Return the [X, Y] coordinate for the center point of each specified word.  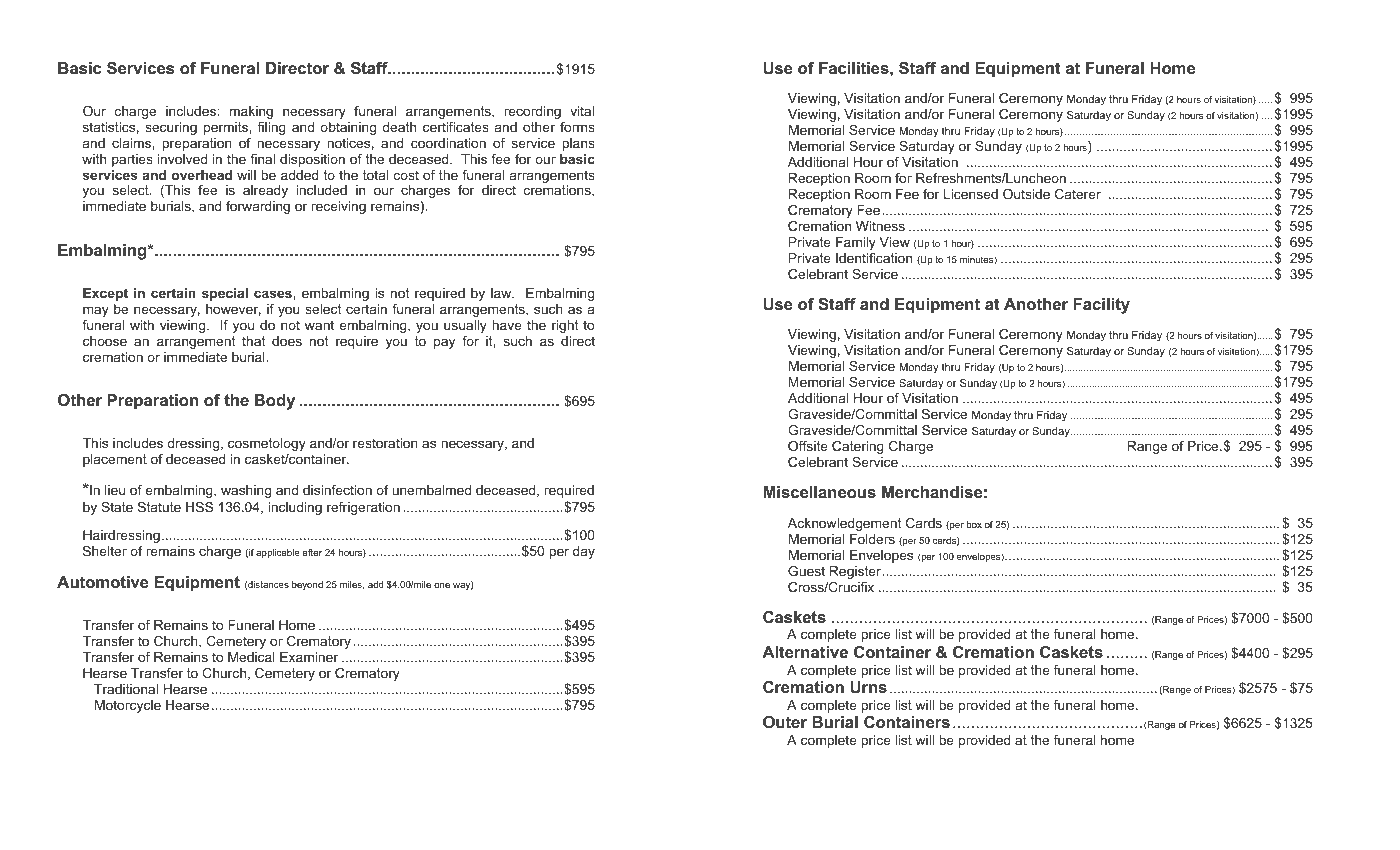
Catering [858, 447]
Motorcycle [128, 706]
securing [171, 128]
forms [577, 127]
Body [275, 402]
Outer [785, 722]
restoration [385, 443]
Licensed [971, 194]
